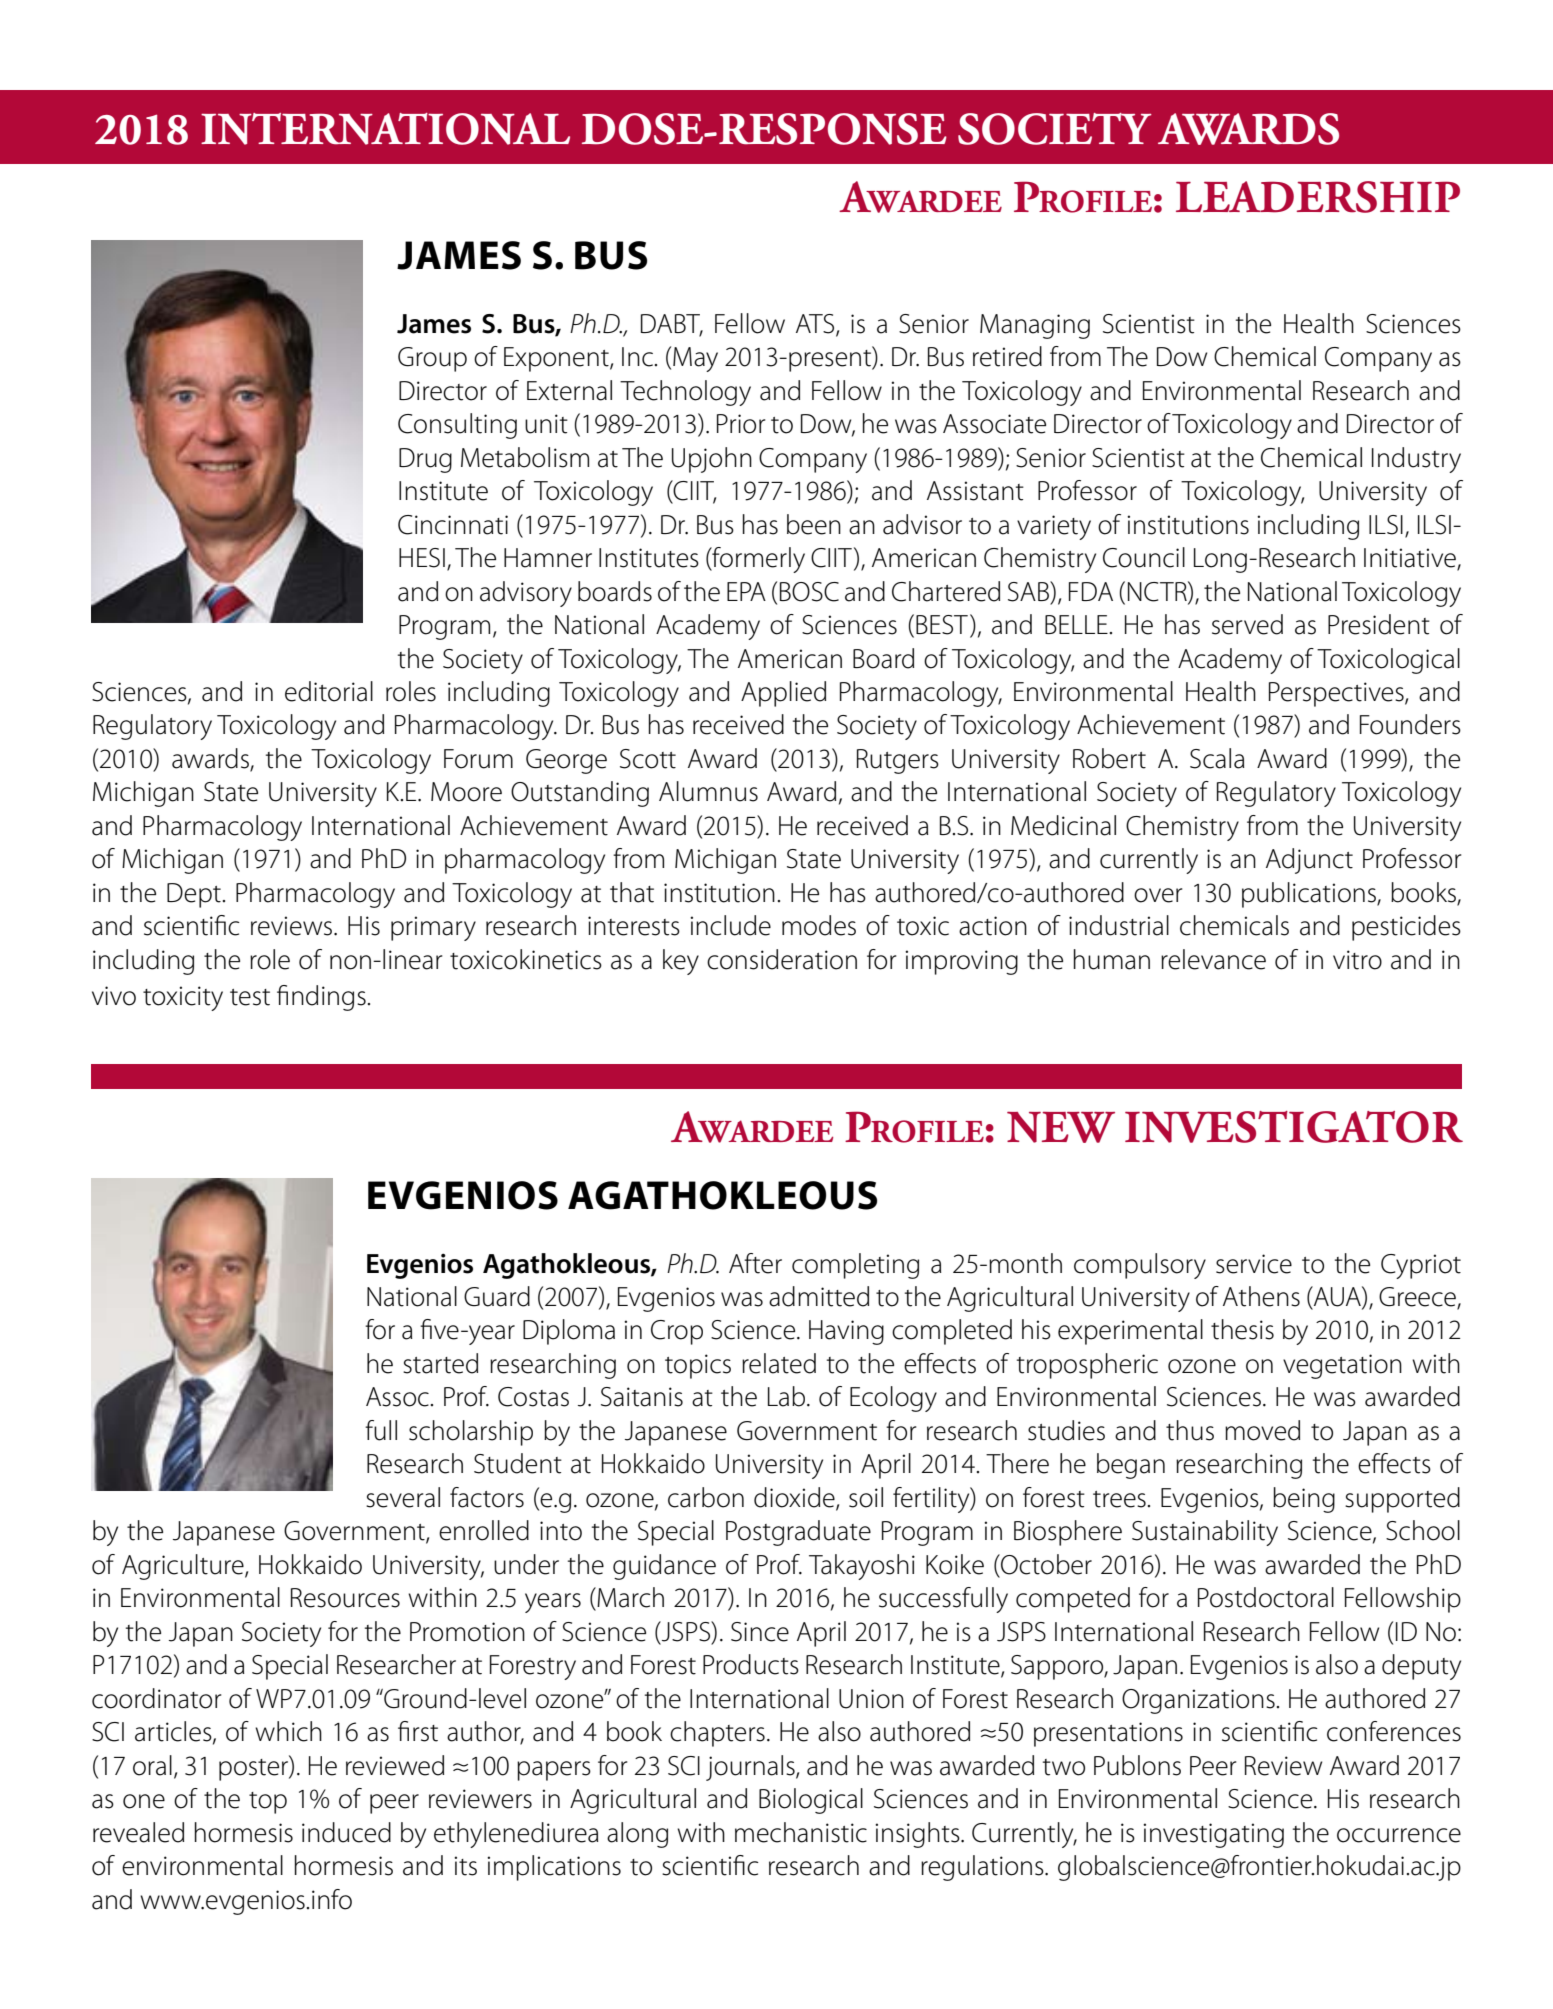 The image size is (1553, 2009). What do you see at coordinates (816, 324) in the image?
I see `ATS` at bounding box center [816, 324].
